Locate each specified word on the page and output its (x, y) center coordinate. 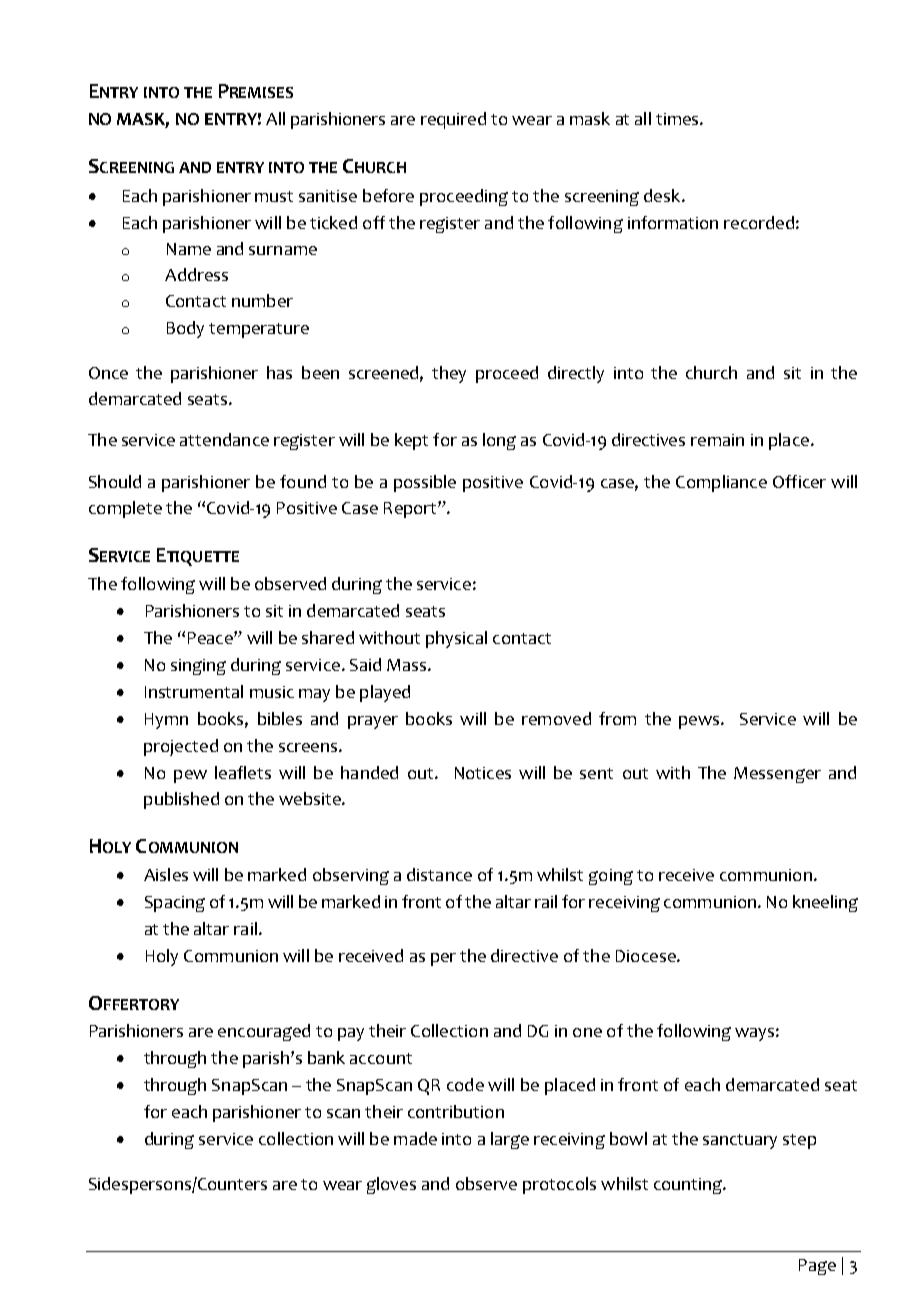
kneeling (825, 903)
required (453, 120)
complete (125, 509)
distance (439, 874)
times (678, 119)
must (274, 196)
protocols (559, 1185)
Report (411, 510)
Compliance (721, 483)
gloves (391, 1185)
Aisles (166, 874)
